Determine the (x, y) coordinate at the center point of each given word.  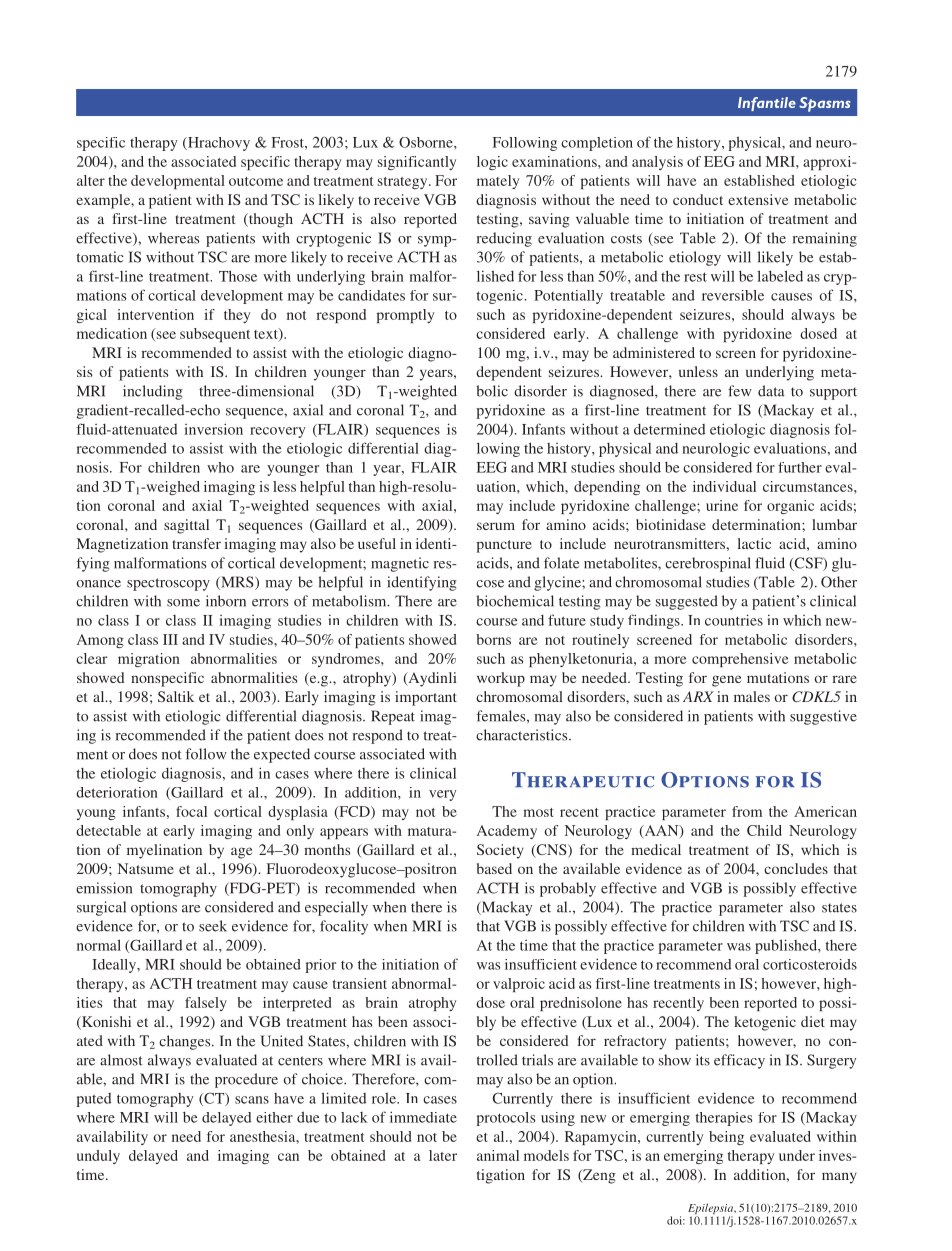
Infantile (767, 104)
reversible (733, 295)
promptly (405, 316)
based (494, 868)
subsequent (215, 335)
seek (213, 926)
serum (496, 526)
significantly (417, 163)
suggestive (823, 717)
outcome (256, 181)
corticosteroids (810, 964)
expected (282, 755)
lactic (754, 543)
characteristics (523, 735)
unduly (98, 1157)
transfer (196, 543)
